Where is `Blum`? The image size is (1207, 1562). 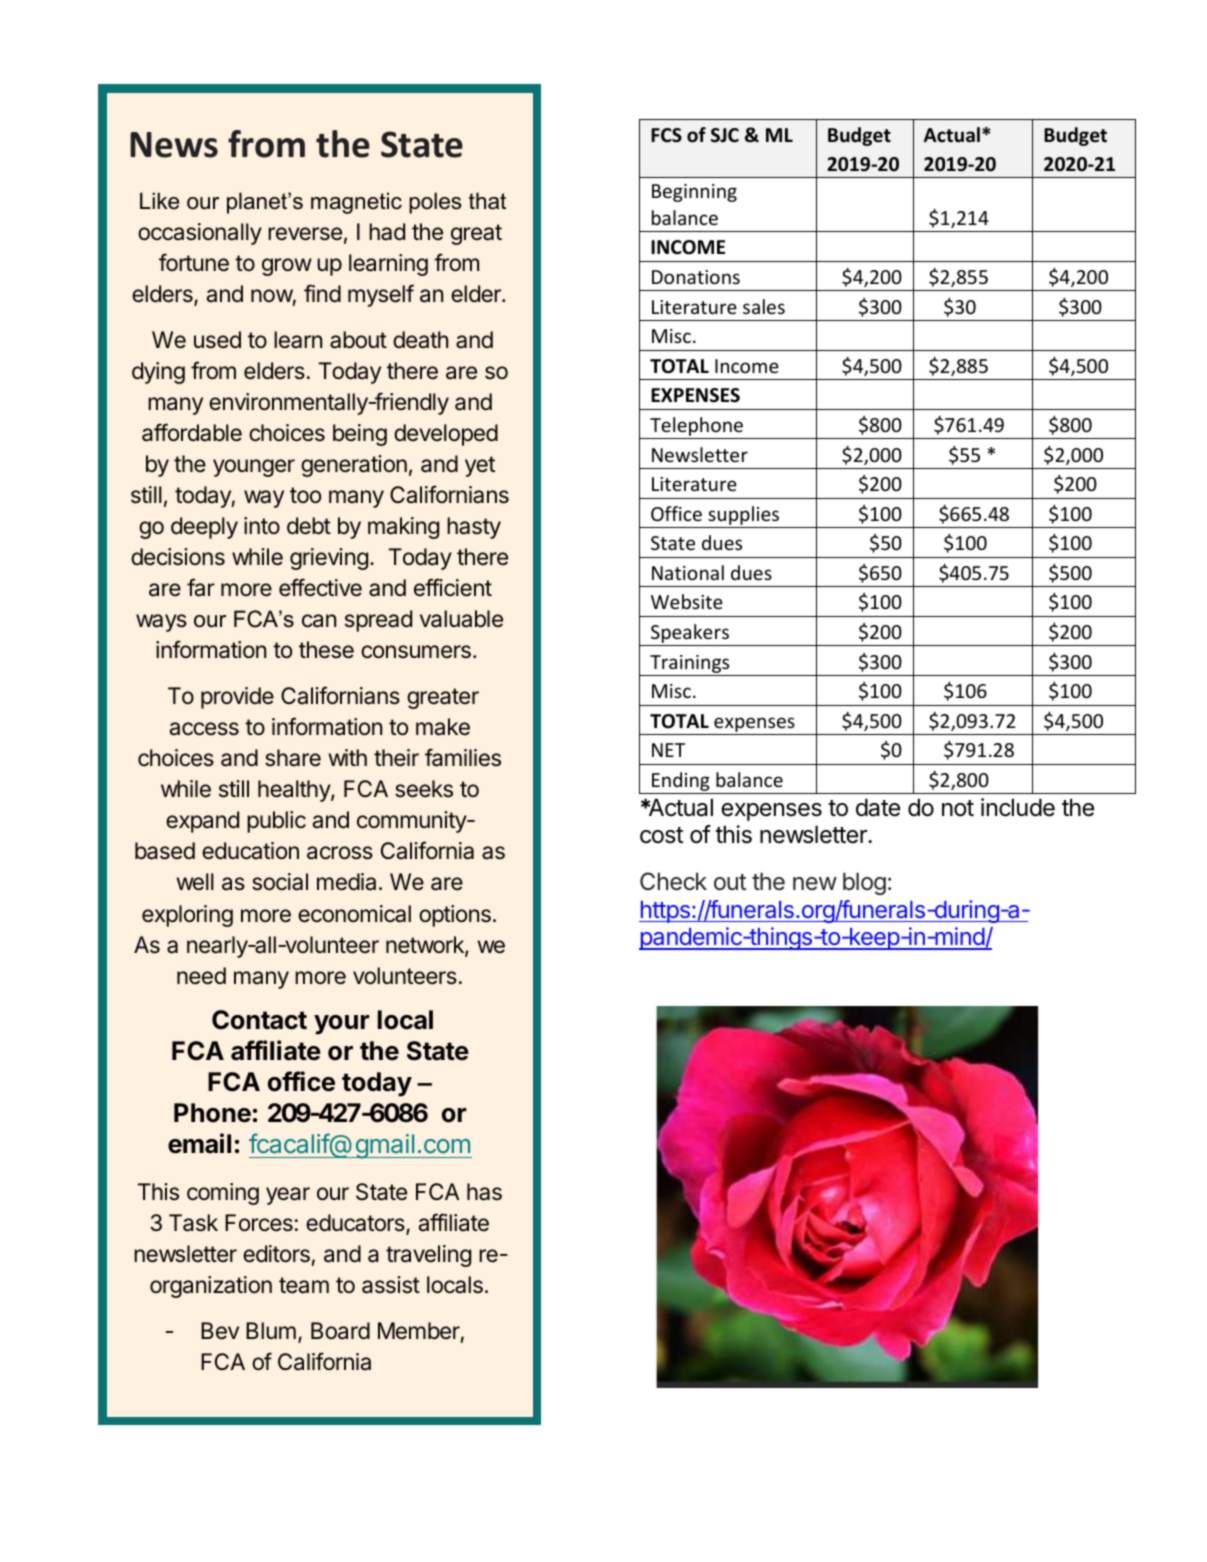 Blum is located at coordinates (271, 1330).
